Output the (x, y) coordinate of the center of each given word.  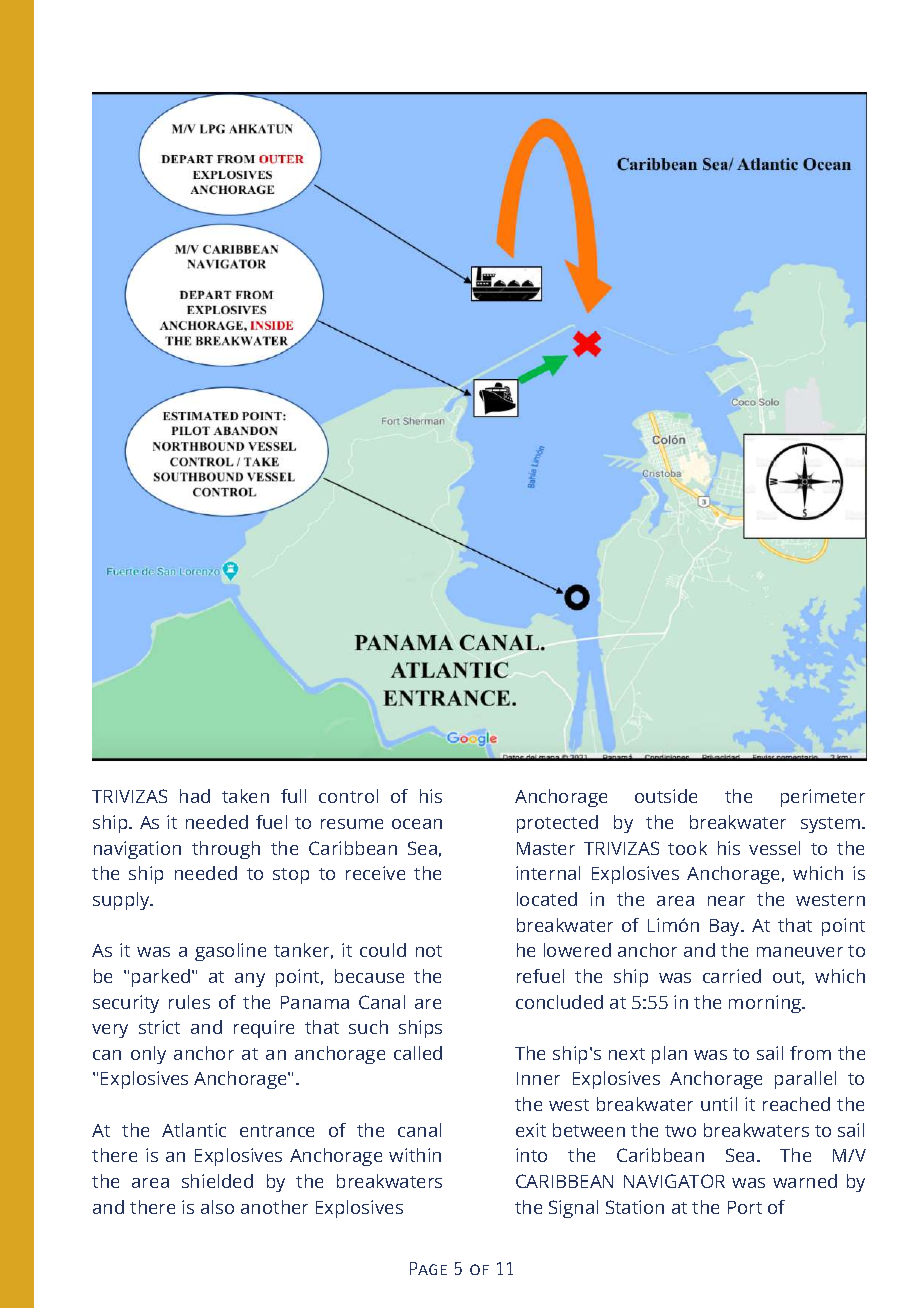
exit (531, 1130)
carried (732, 976)
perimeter (823, 798)
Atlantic (194, 1130)
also (217, 1207)
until (719, 1104)
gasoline (230, 952)
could (383, 950)
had (195, 796)
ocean (417, 824)
